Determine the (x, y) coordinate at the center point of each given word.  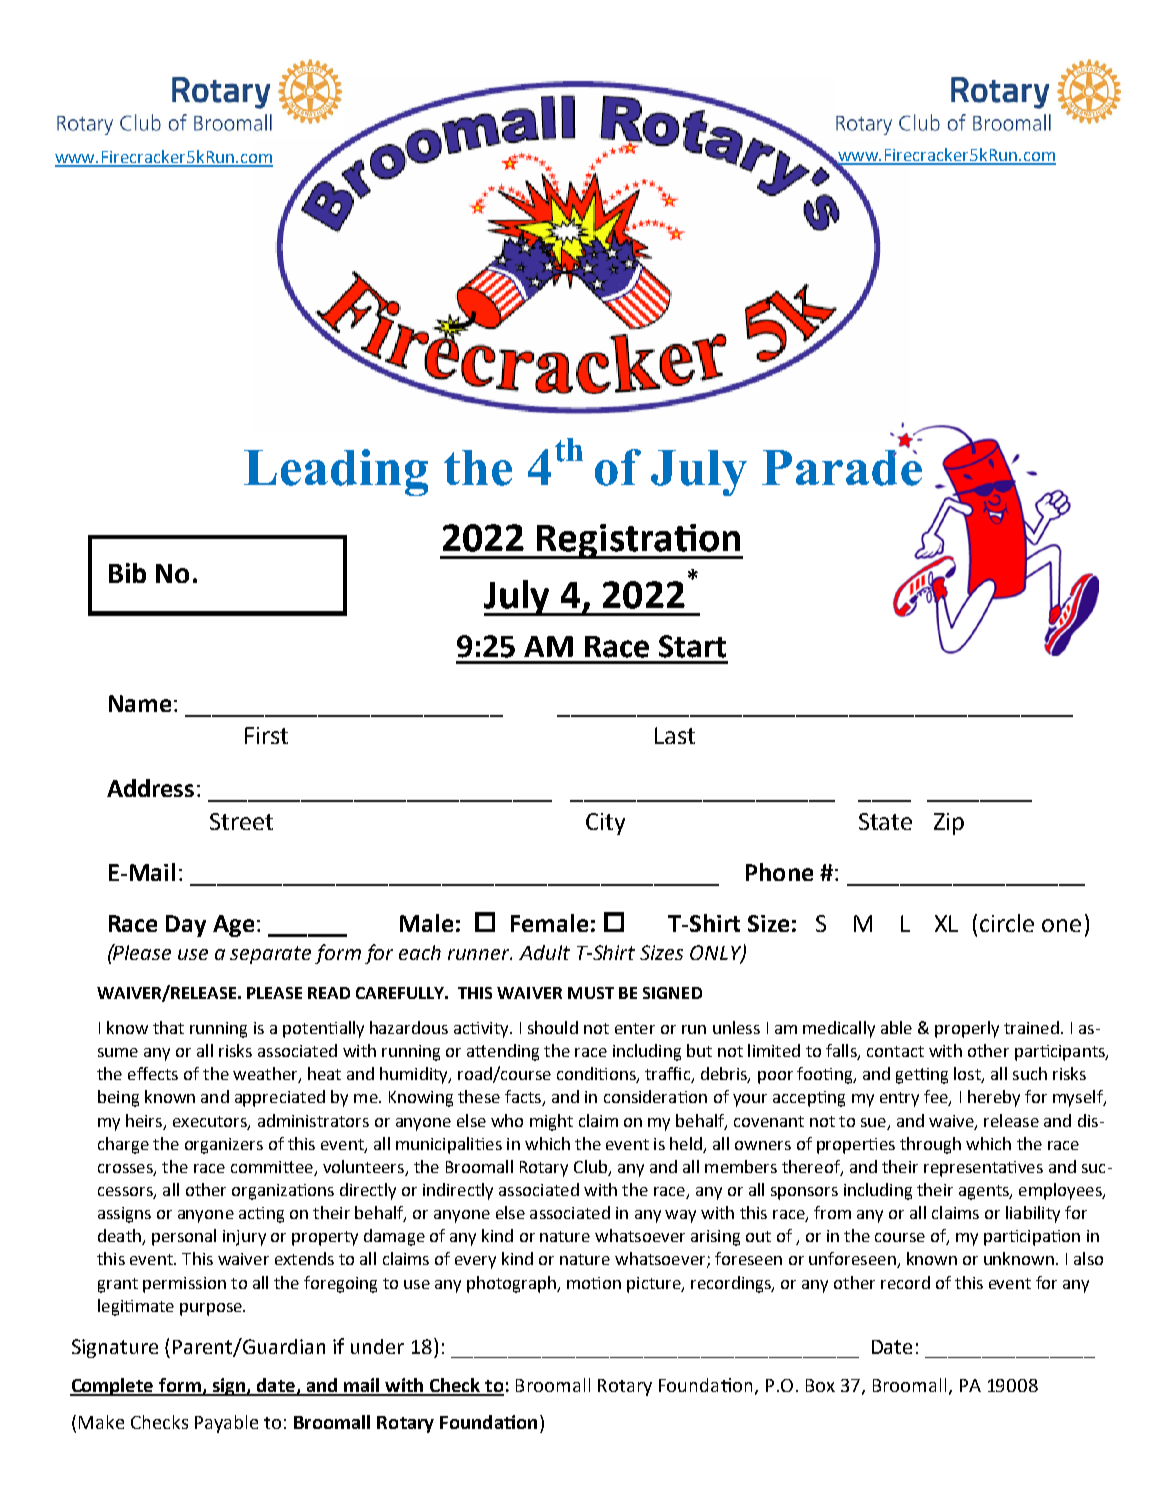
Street (241, 821)
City (605, 824)
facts (524, 1098)
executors (211, 1122)
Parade (842, 466)
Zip (949, 824)
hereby (994, 1098)
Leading (336, 472)
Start (692, 646)
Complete (113, 1387)
